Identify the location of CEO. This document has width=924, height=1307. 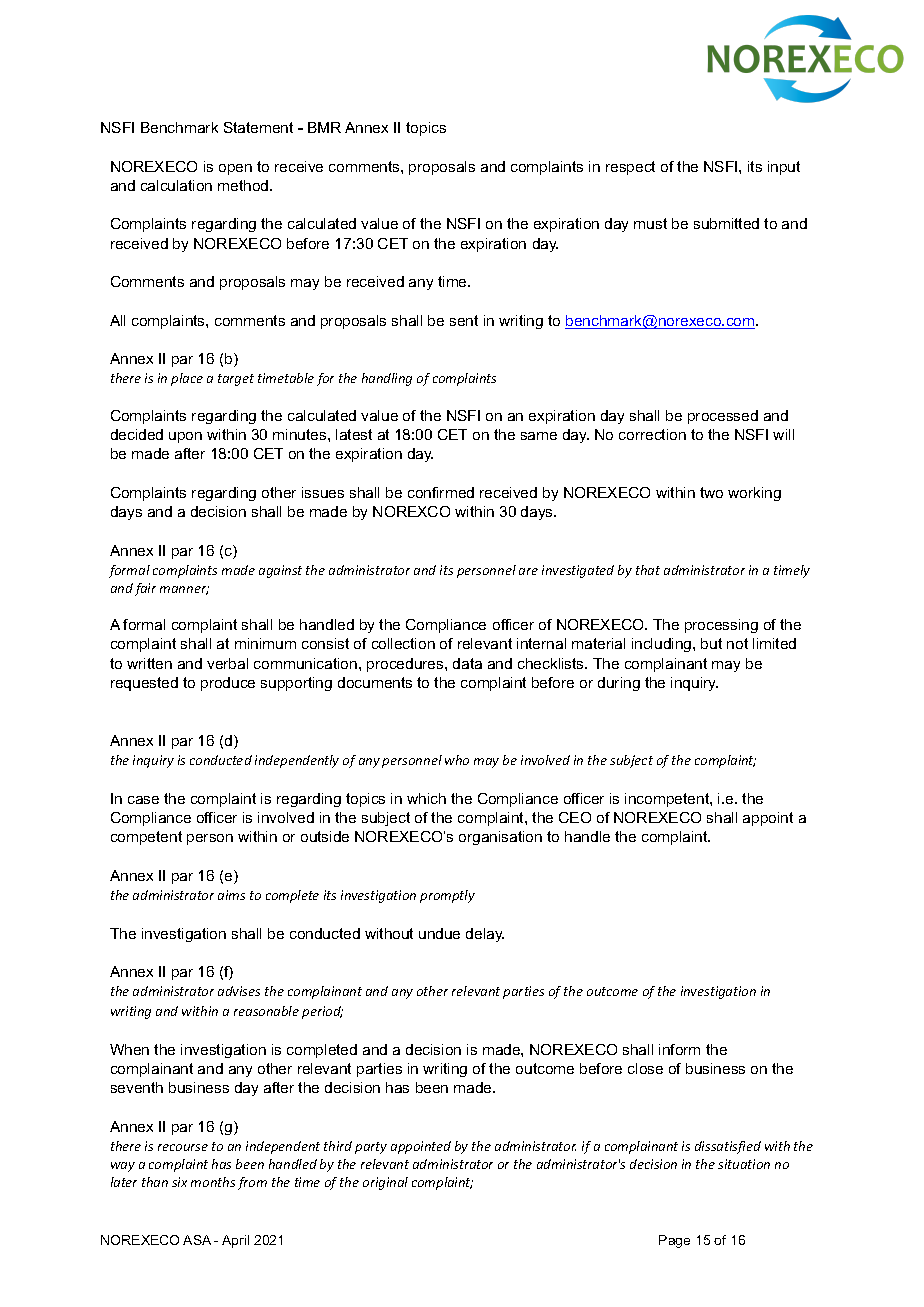
(575, 817).
